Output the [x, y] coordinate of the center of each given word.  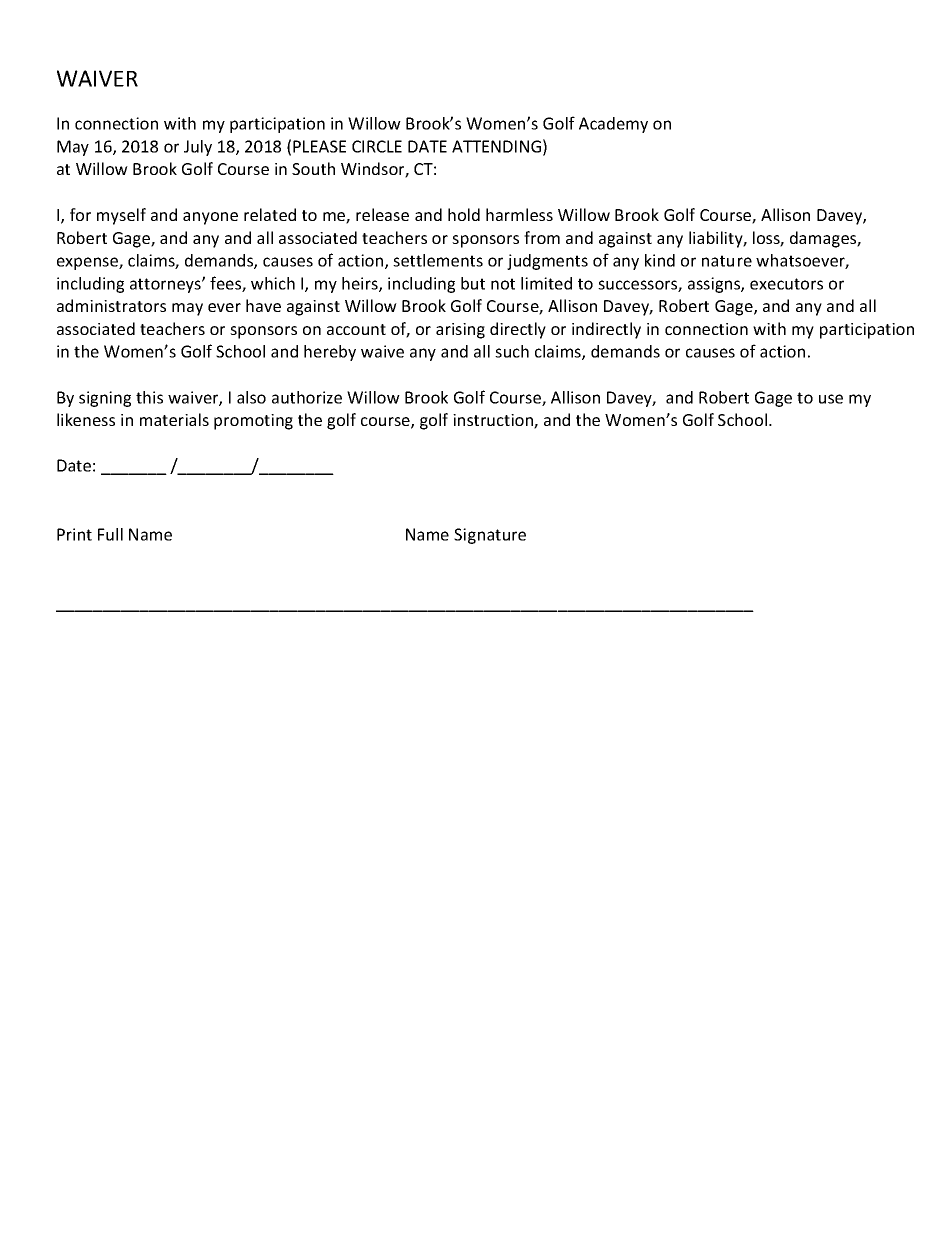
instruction [494, 421]
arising [460, 331]
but [473, 283]
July [198, 148]
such [512, 351]
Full [110, 534]
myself [121, 216]
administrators [111, 305]
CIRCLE [377, 146]
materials [174, 419]
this [149, 397]
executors [786, 284]
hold [464, 214]
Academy [613, 125]
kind [660, 260]
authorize [307, 397]
